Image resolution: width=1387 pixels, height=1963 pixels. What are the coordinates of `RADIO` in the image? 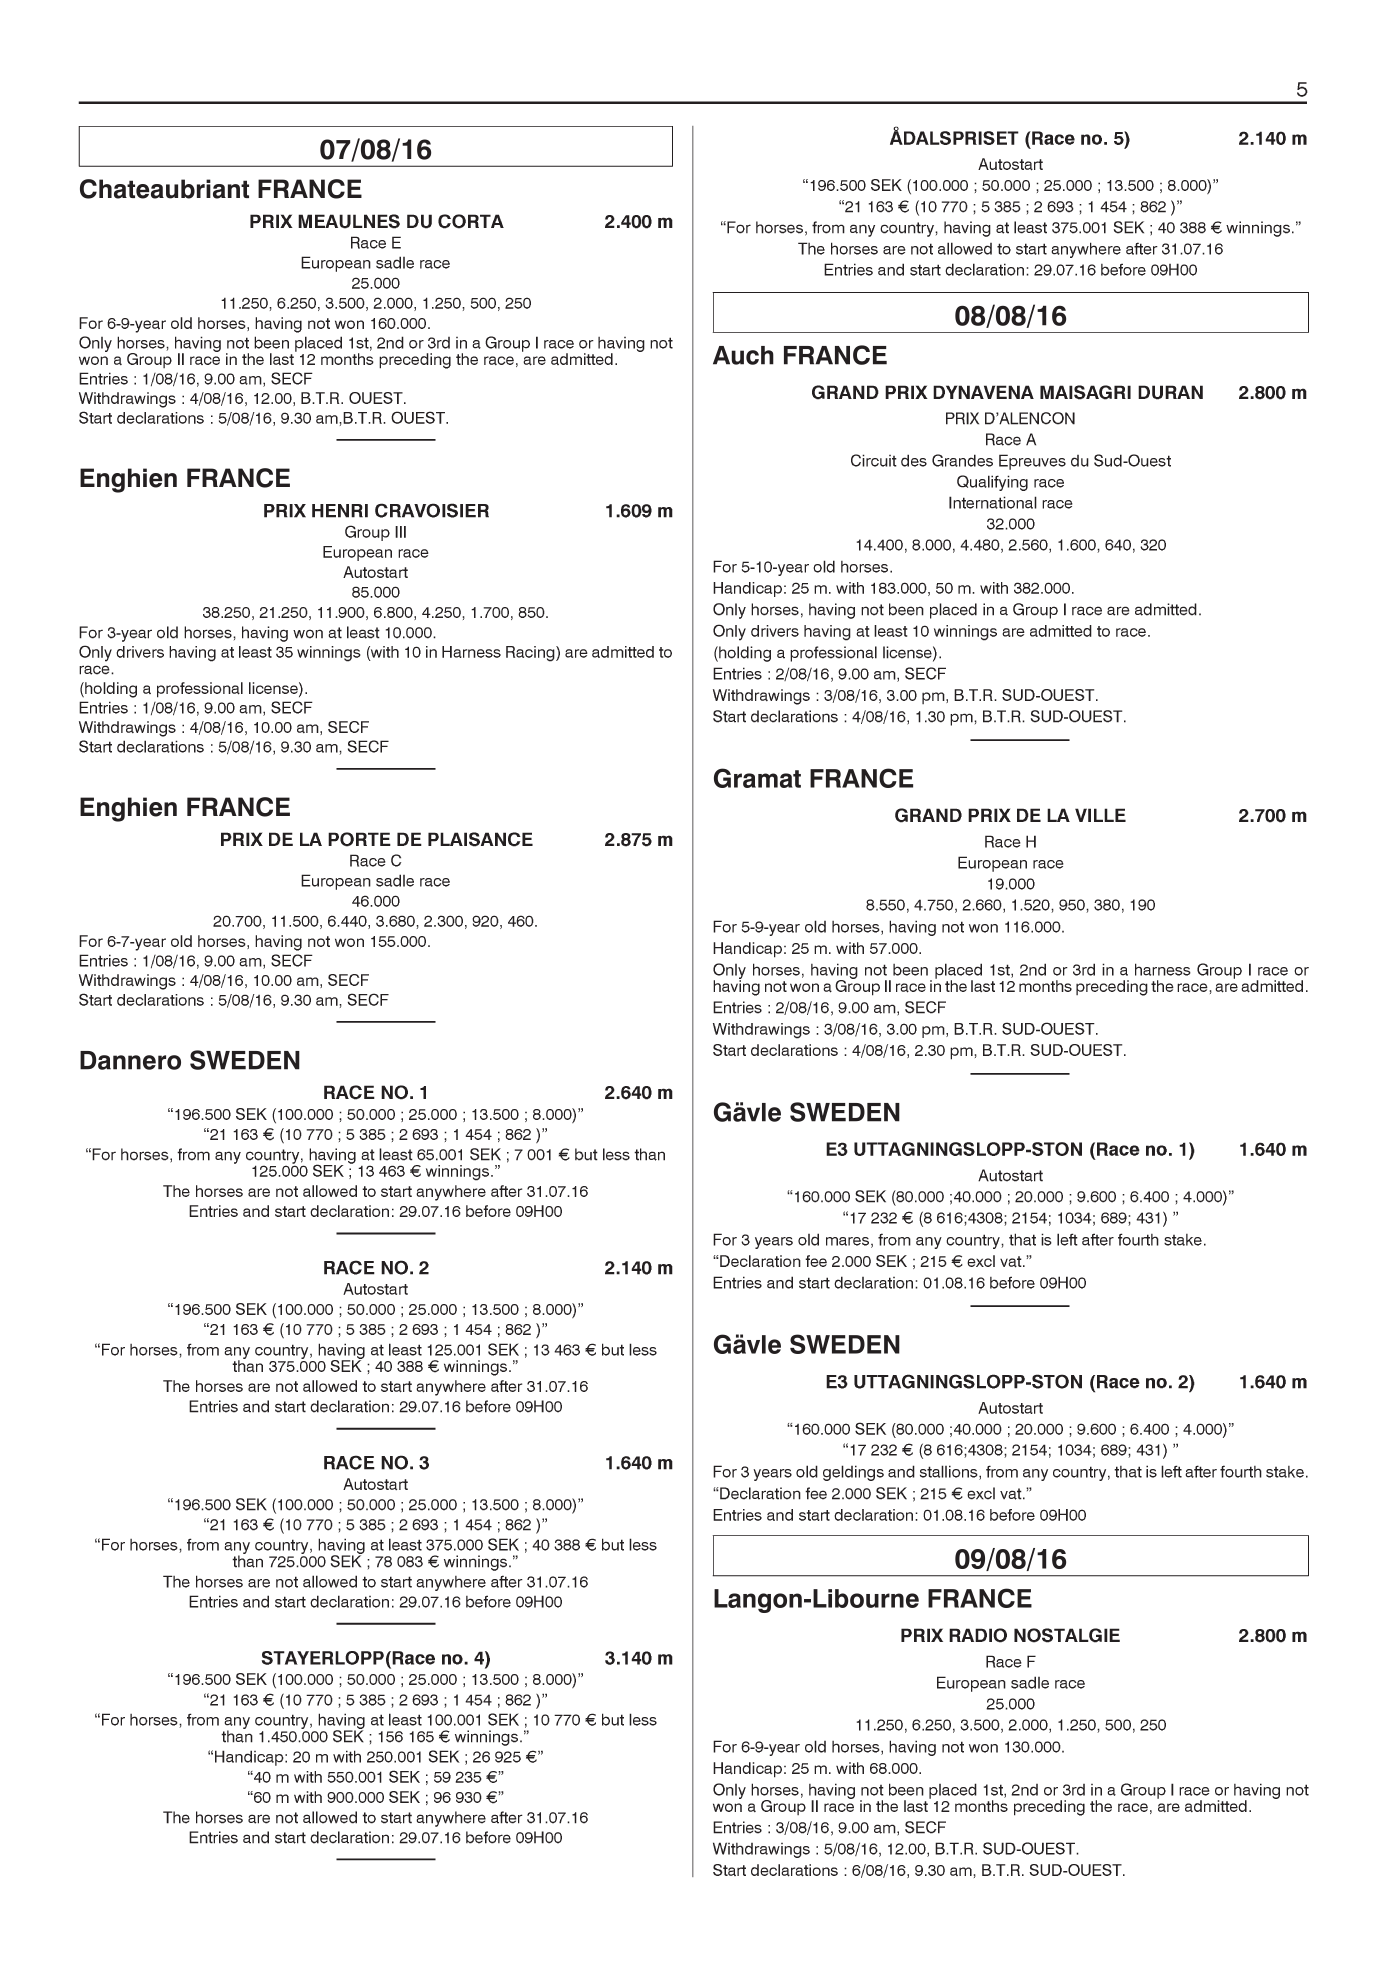 It's located at (978, 1635).
